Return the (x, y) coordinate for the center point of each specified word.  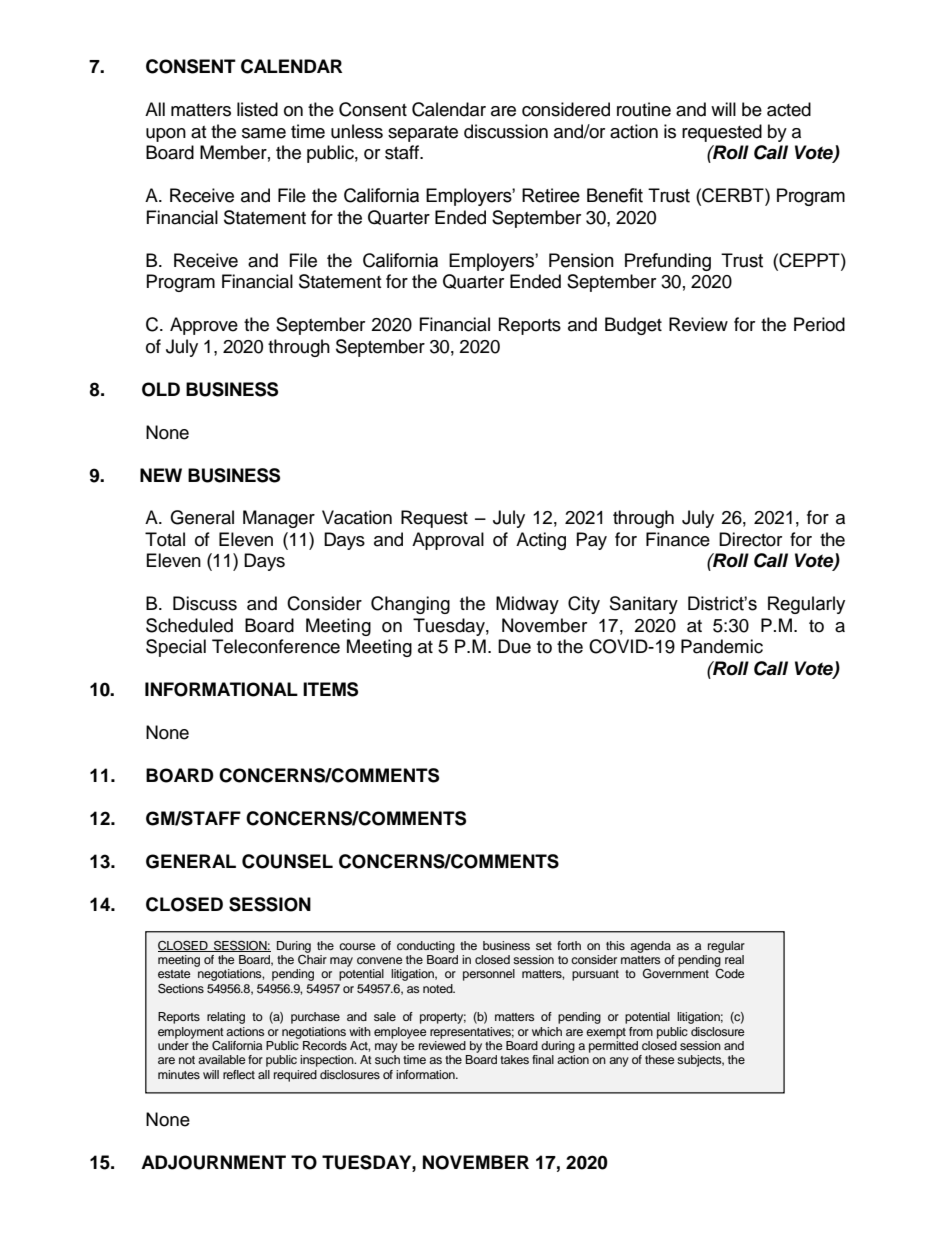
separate (423, 134)
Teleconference (276, 646)
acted (789, 109)
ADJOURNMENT (213, 1162)
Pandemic (722, 646)
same (264, 133)
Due (514, 646)
